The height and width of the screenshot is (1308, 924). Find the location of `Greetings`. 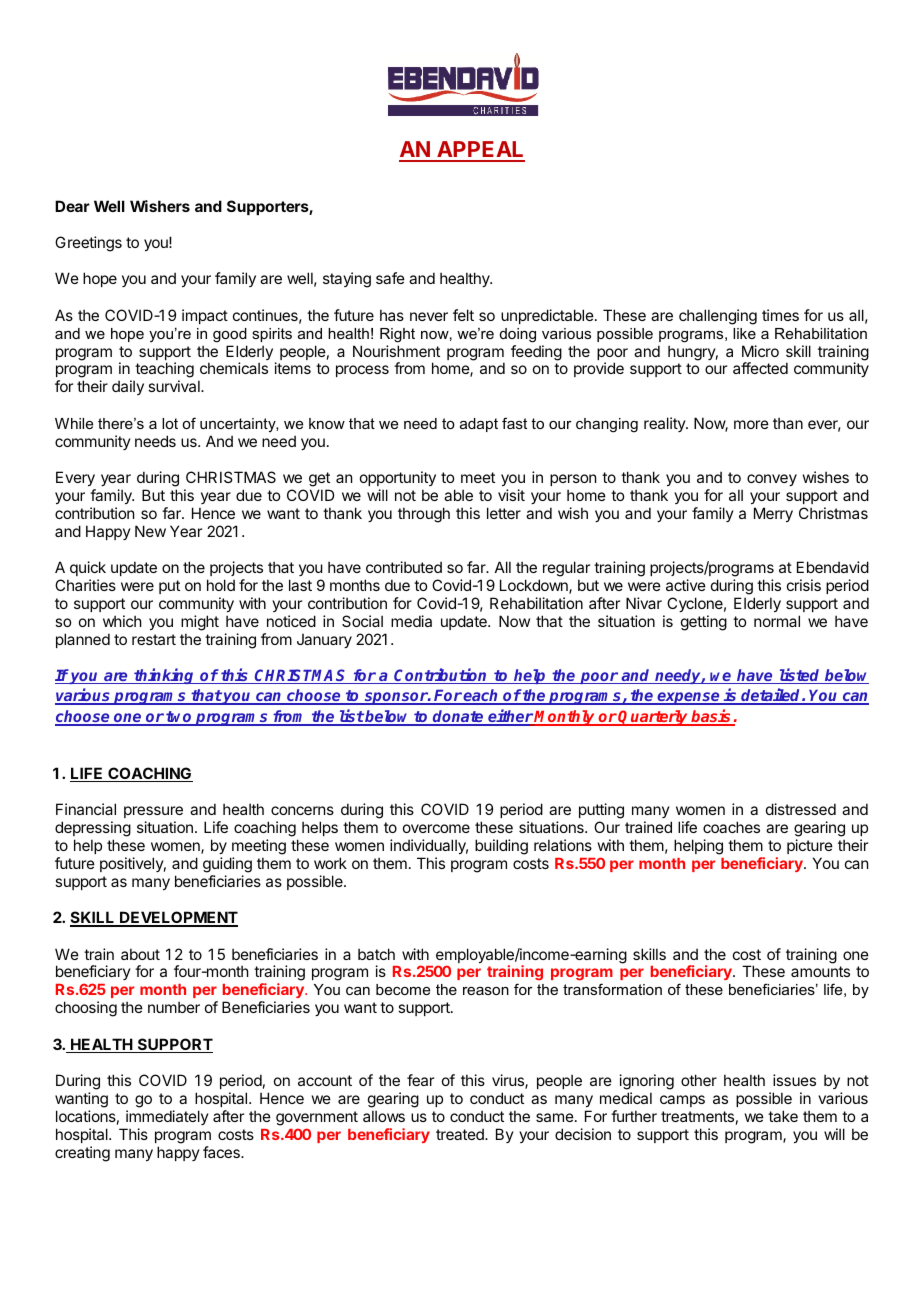

Greetings is located at coordinates (88, 244).
